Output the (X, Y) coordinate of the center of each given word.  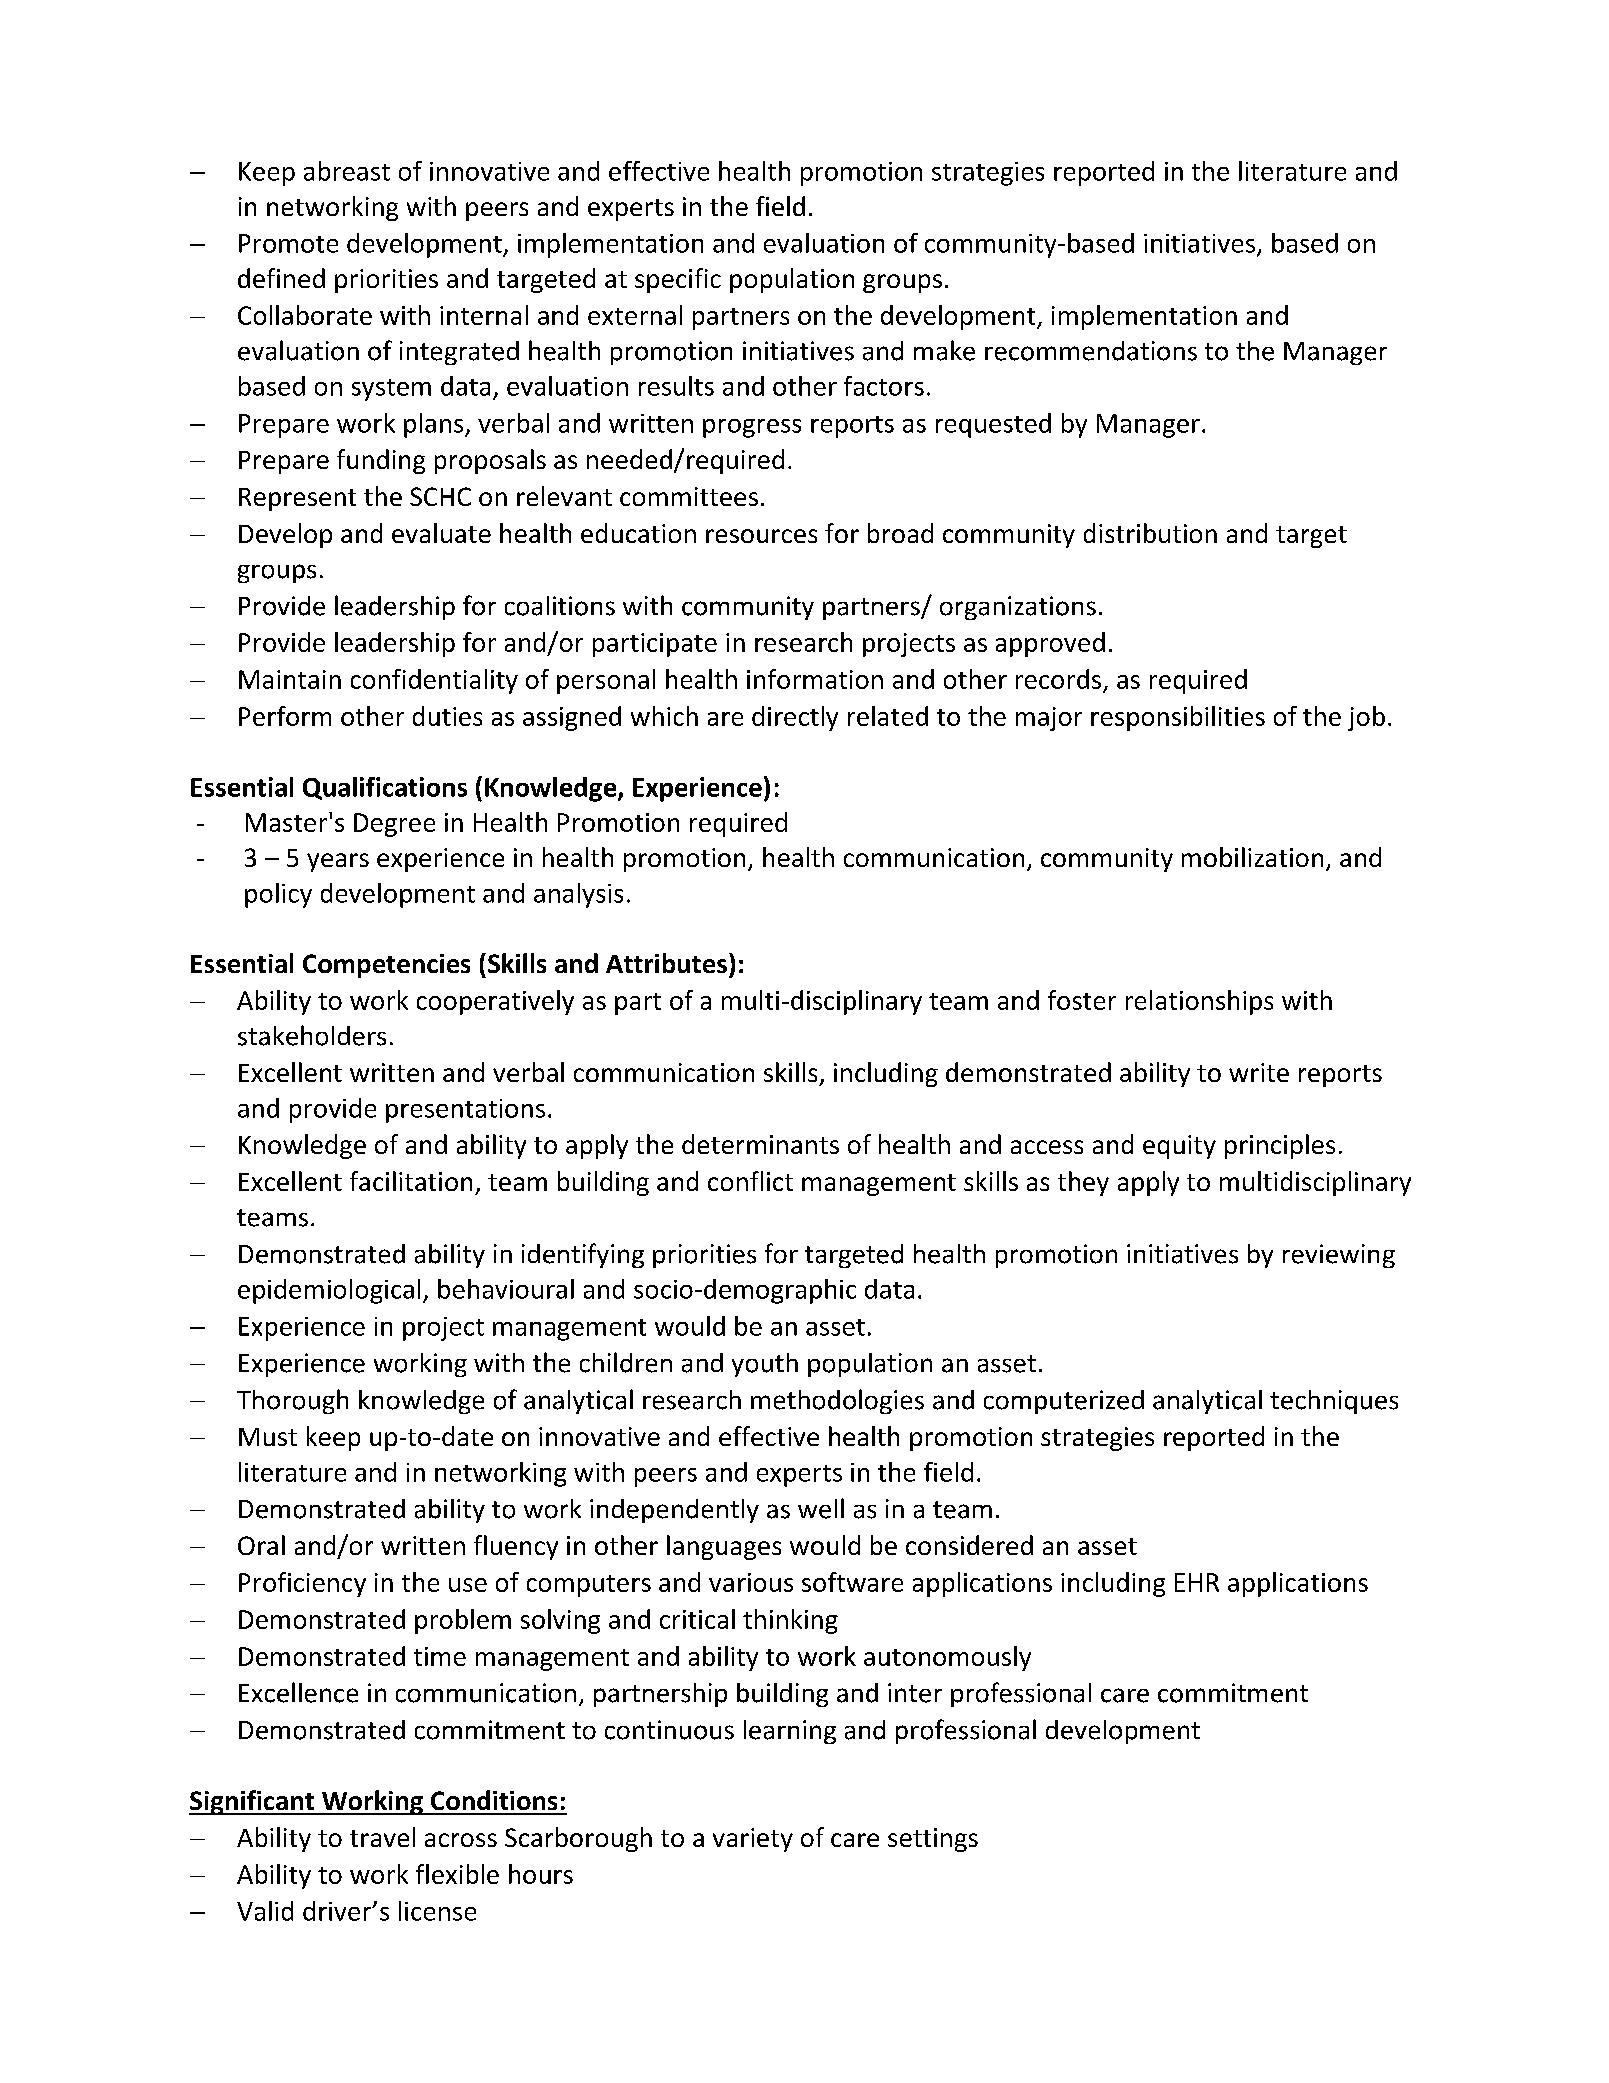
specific (678, 280)
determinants (760, 1144)
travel (382, 1837)
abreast (347, 171)
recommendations (1091, 351)
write (1259, 1072)
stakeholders (312, 1035)
